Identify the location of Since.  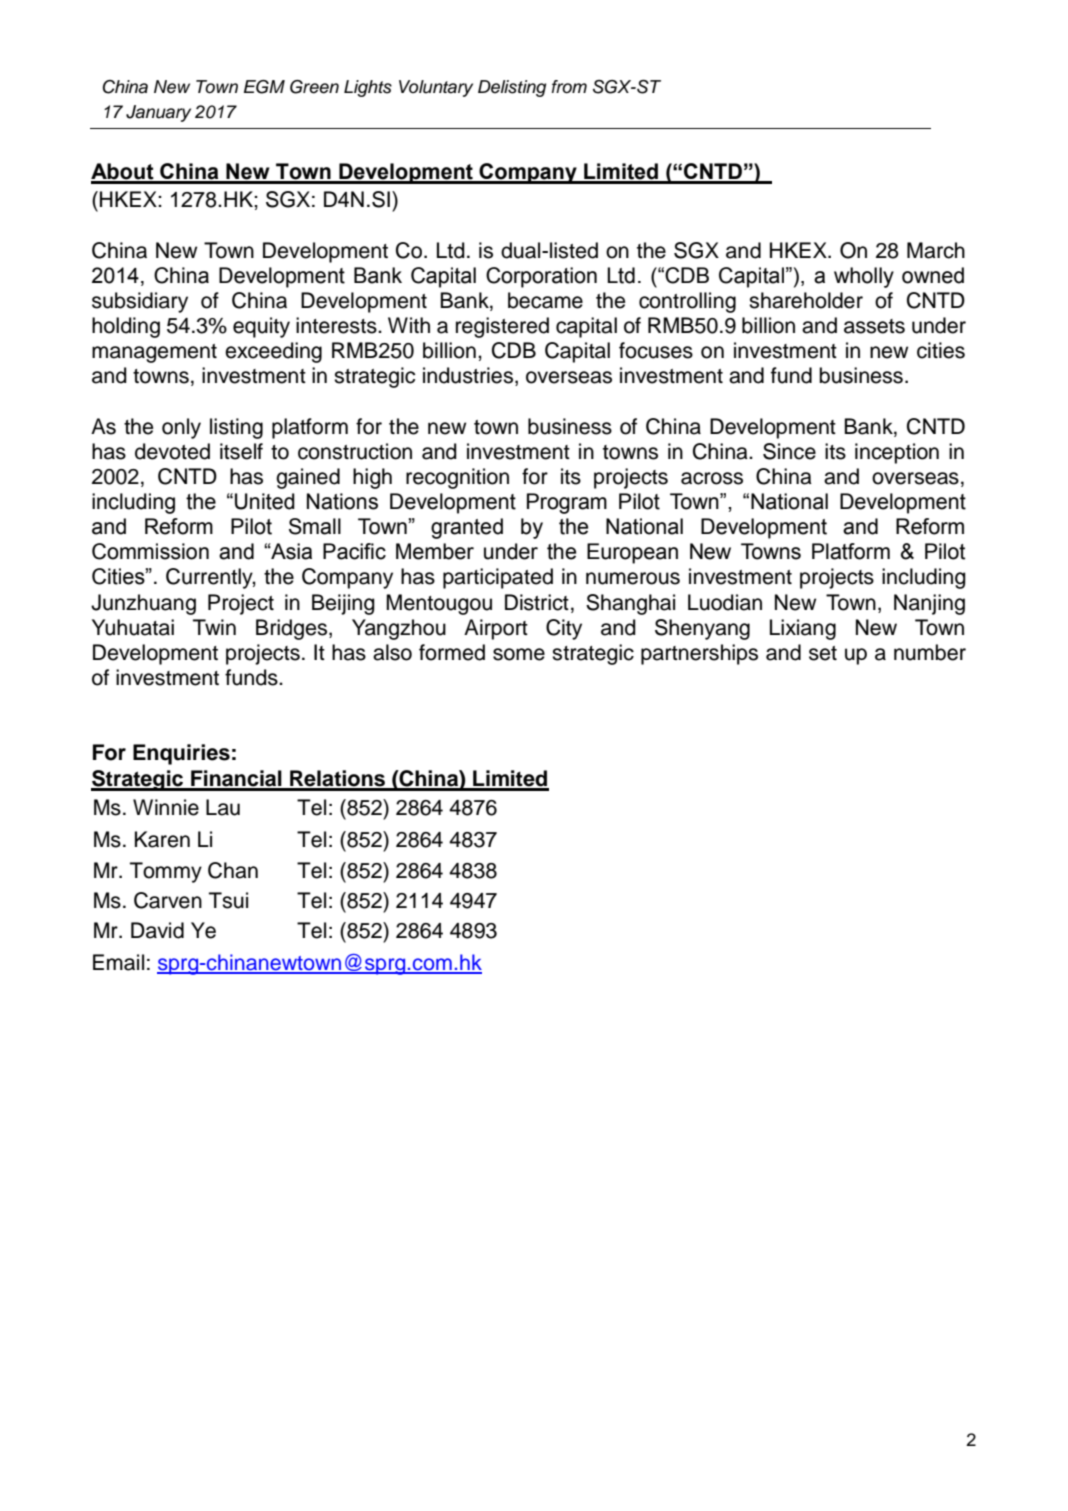
(789, 451).
